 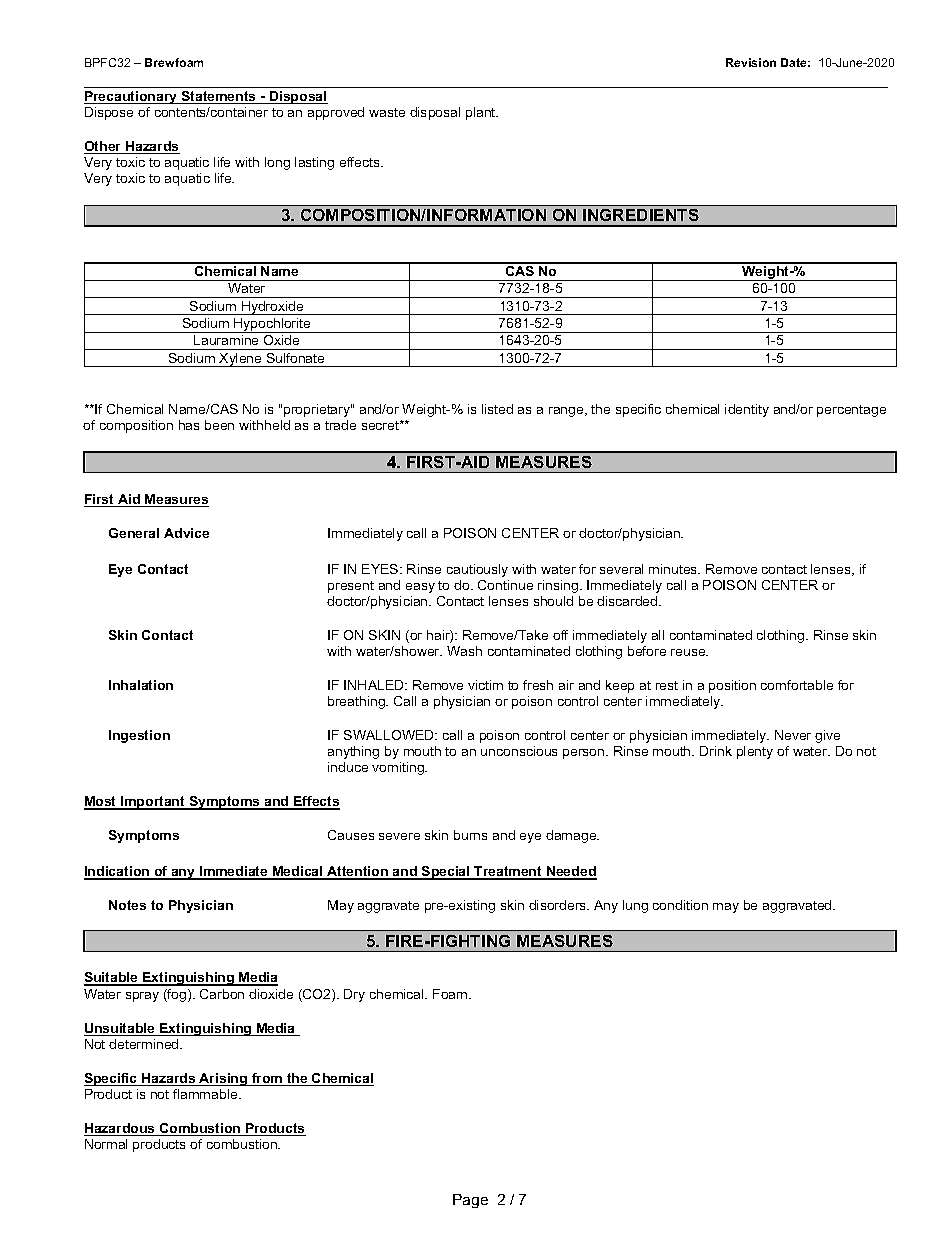 What do you see at coordinates (680, 905) in the document?
I see `condition` at bounding box center [680, 905].
